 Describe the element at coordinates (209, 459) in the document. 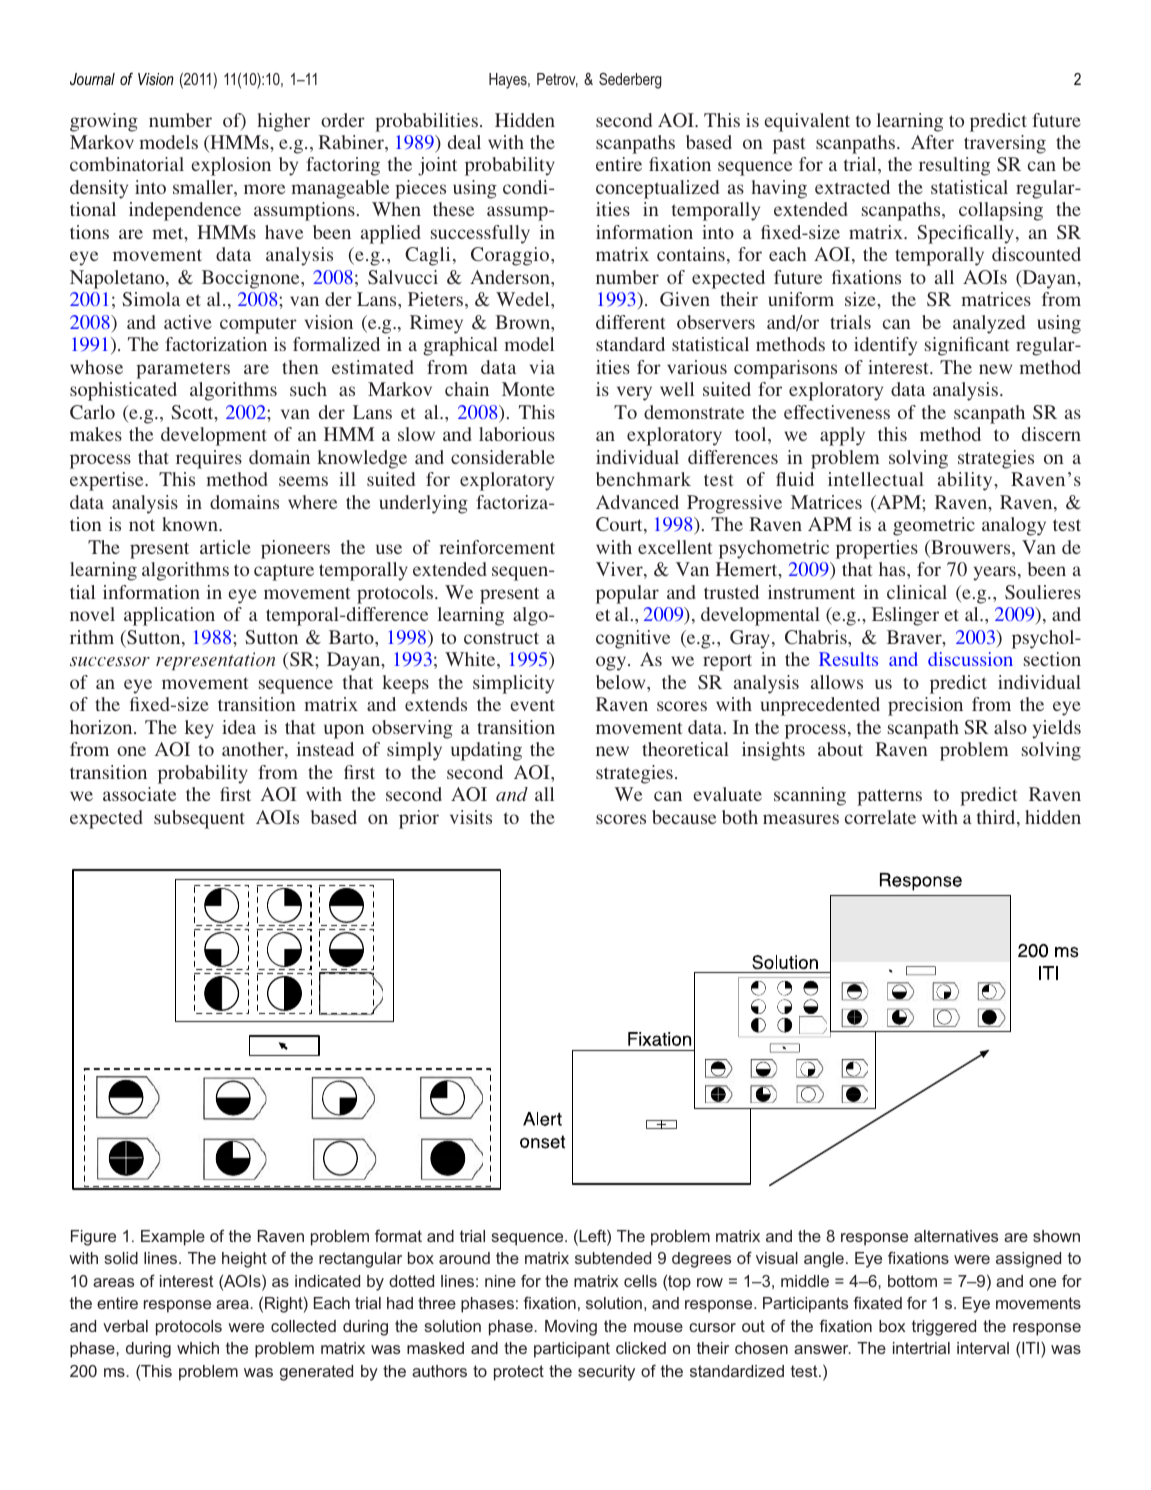

I see `requires` at that location.
